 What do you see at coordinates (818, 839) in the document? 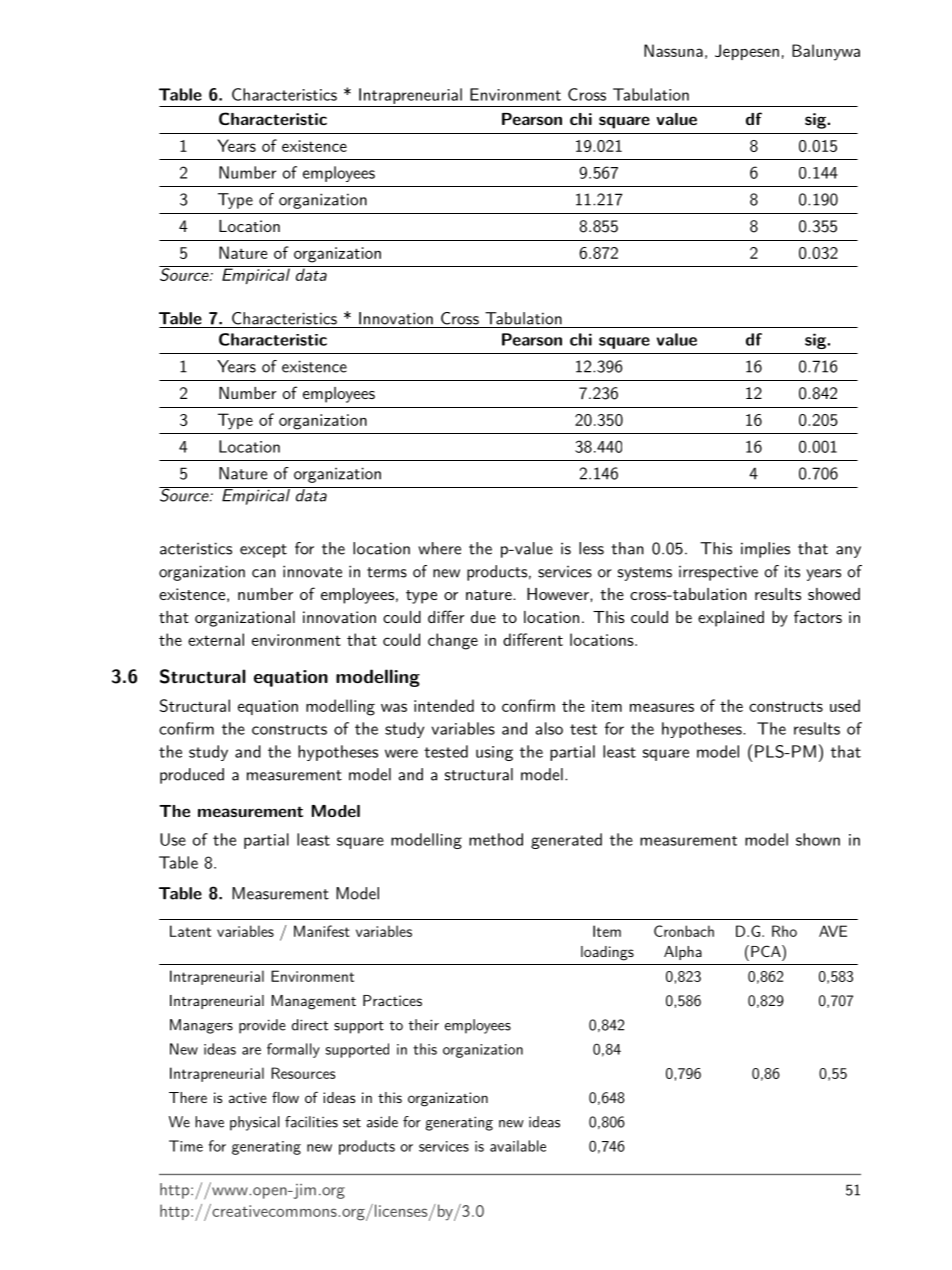
I see `shown` at bounding box center [818, 839].
